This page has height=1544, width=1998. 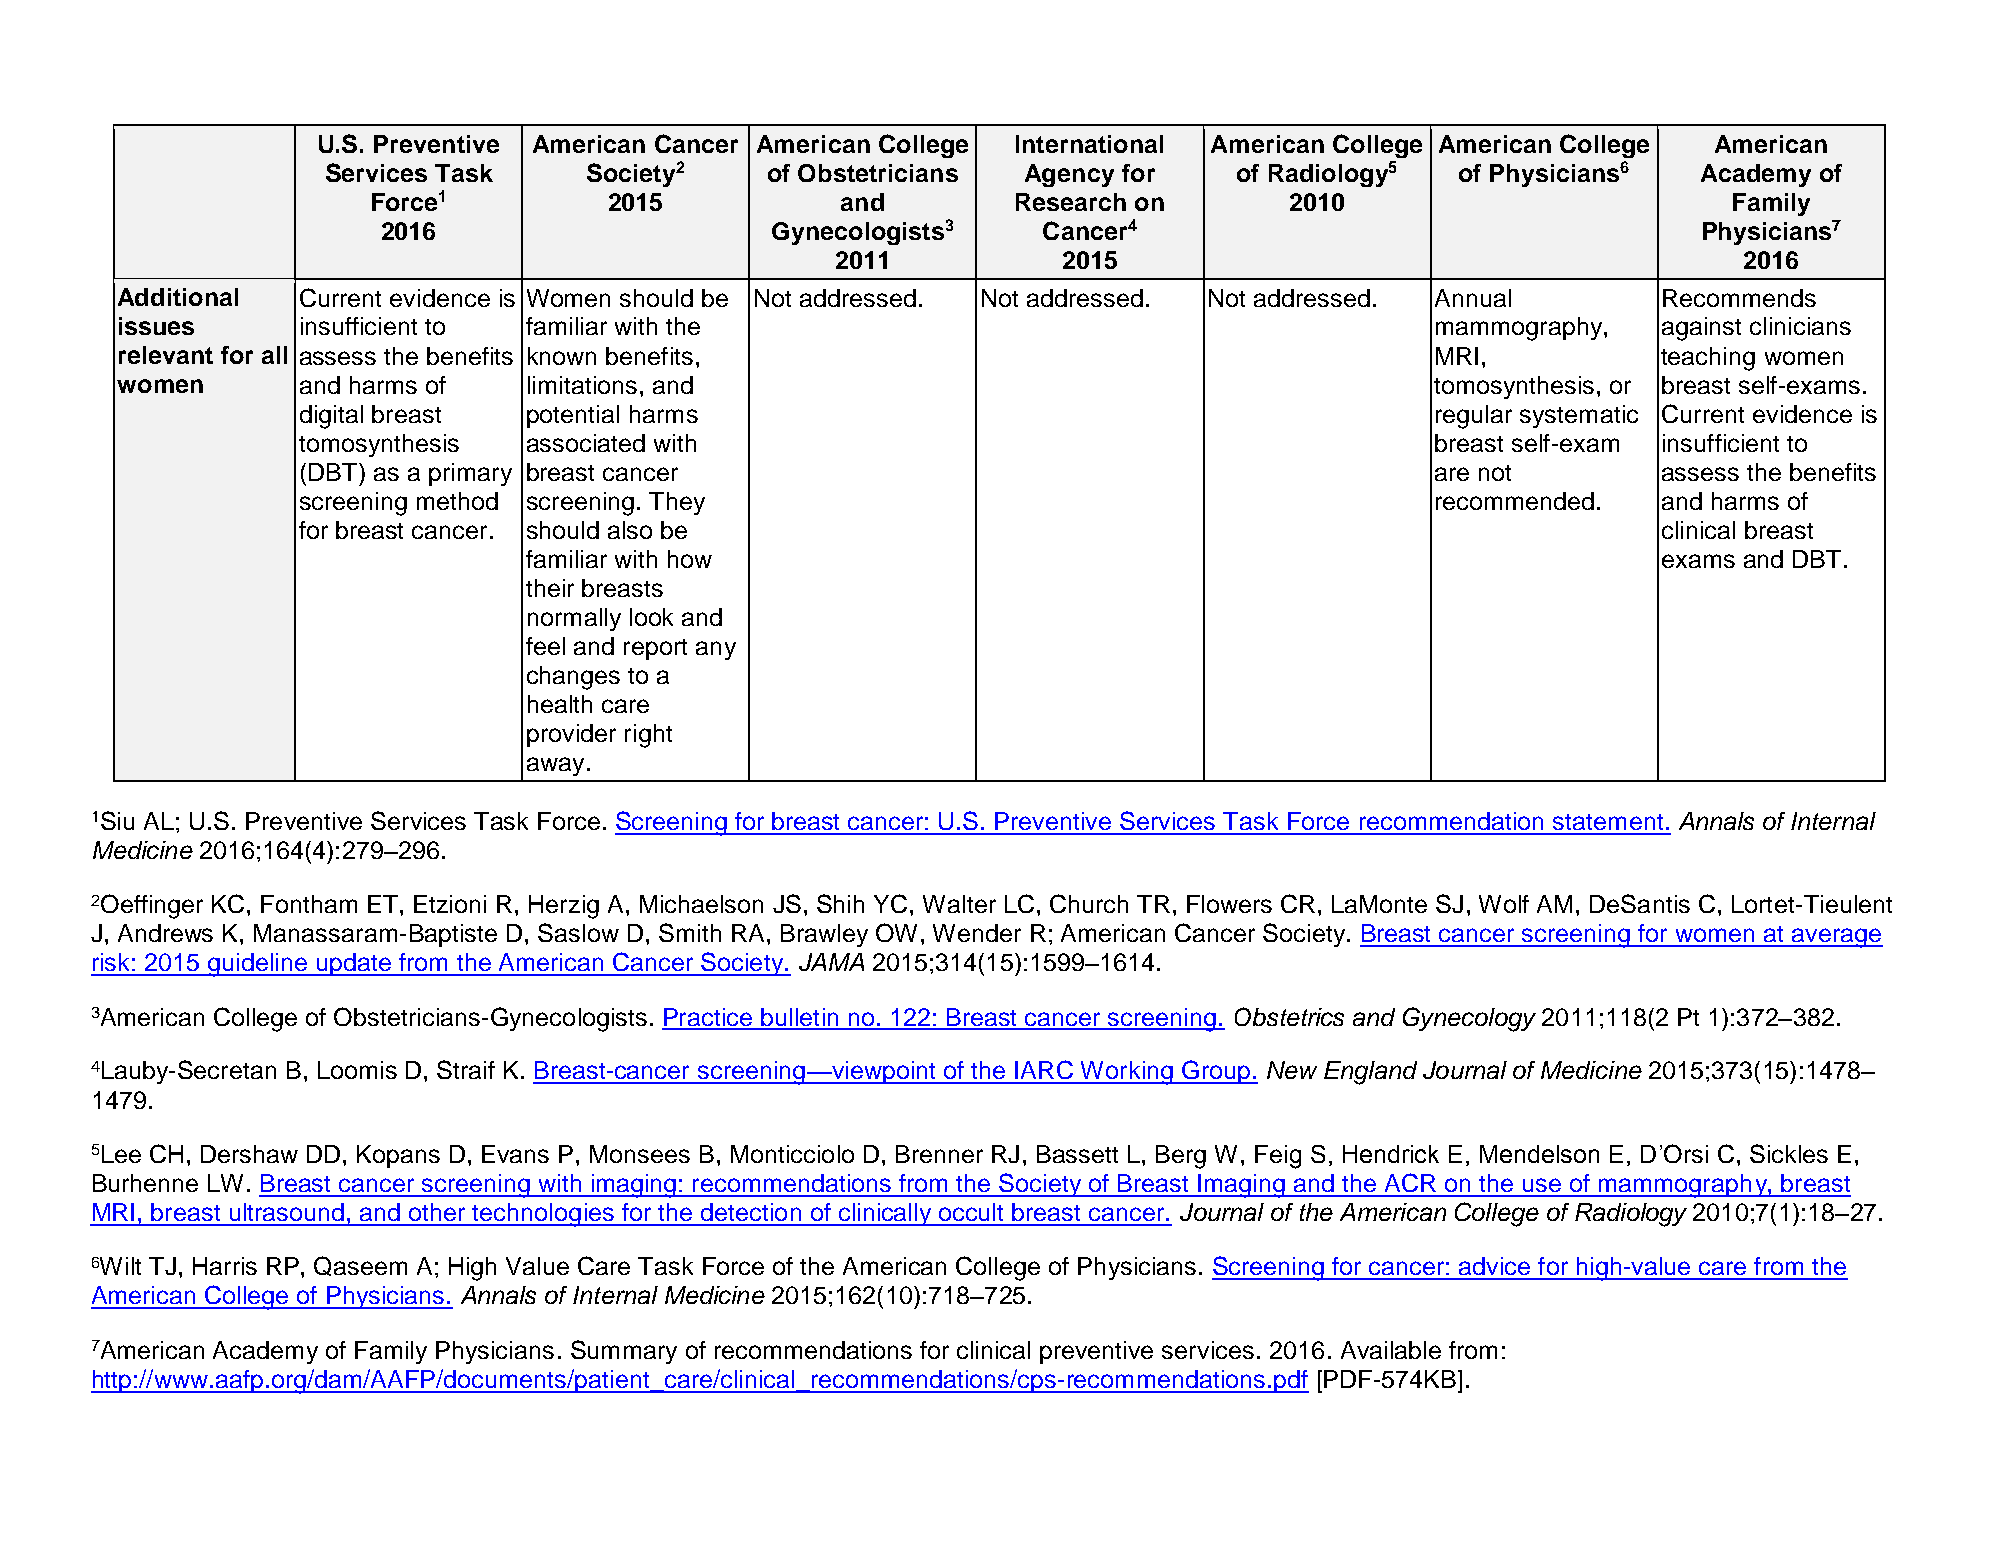 I want to click on how, so click(x=690, y=559).
